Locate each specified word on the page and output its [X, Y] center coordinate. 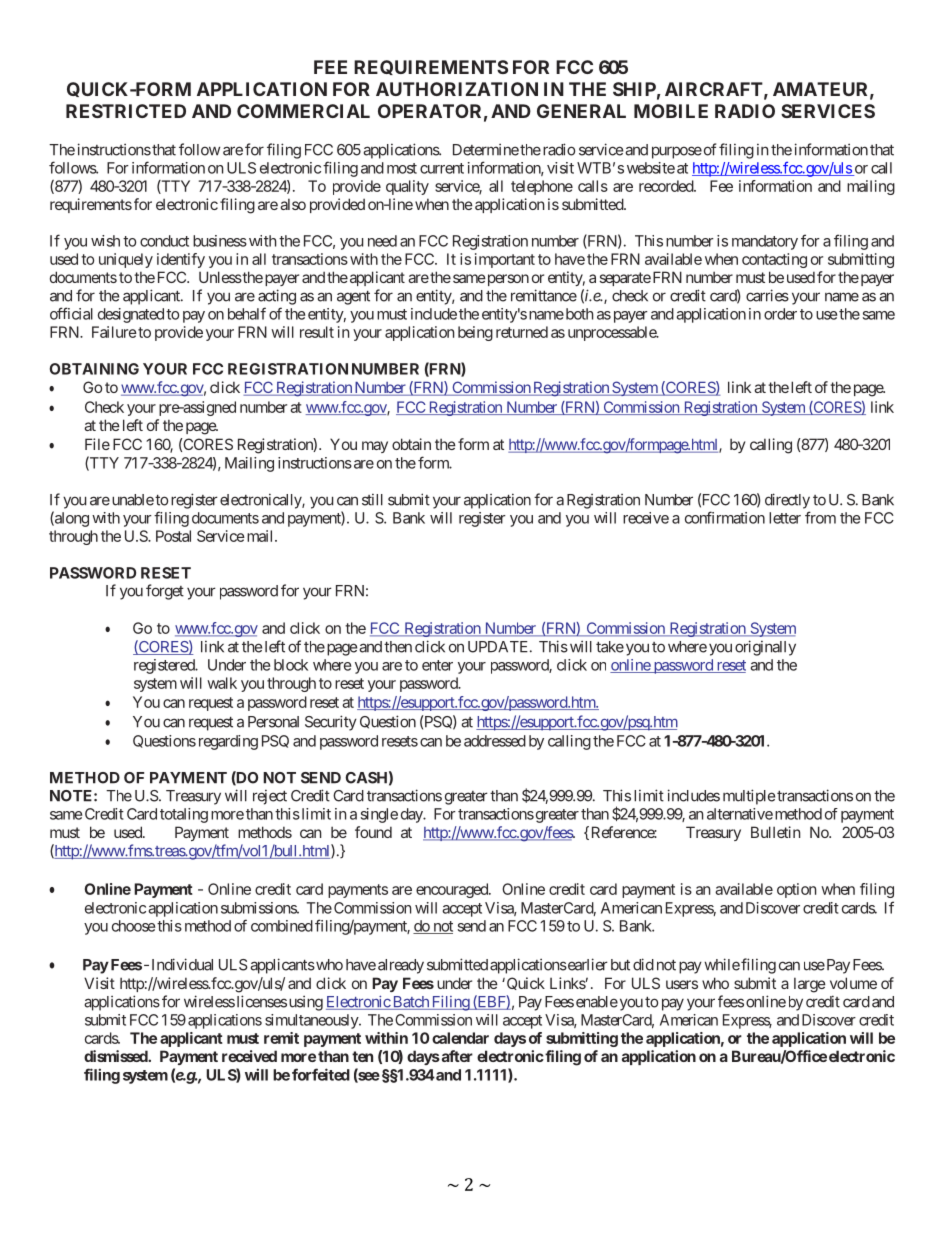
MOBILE [671, 111]
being [475, 333]
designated [131, 315]
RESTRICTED [126, 111]
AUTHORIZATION [457, 89]
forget [165, 592]
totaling [184, 815]
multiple [749, 797]
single [379, 815]
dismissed [116, 1056]
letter [785, 518]
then [398, 647]
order [780, 314]
